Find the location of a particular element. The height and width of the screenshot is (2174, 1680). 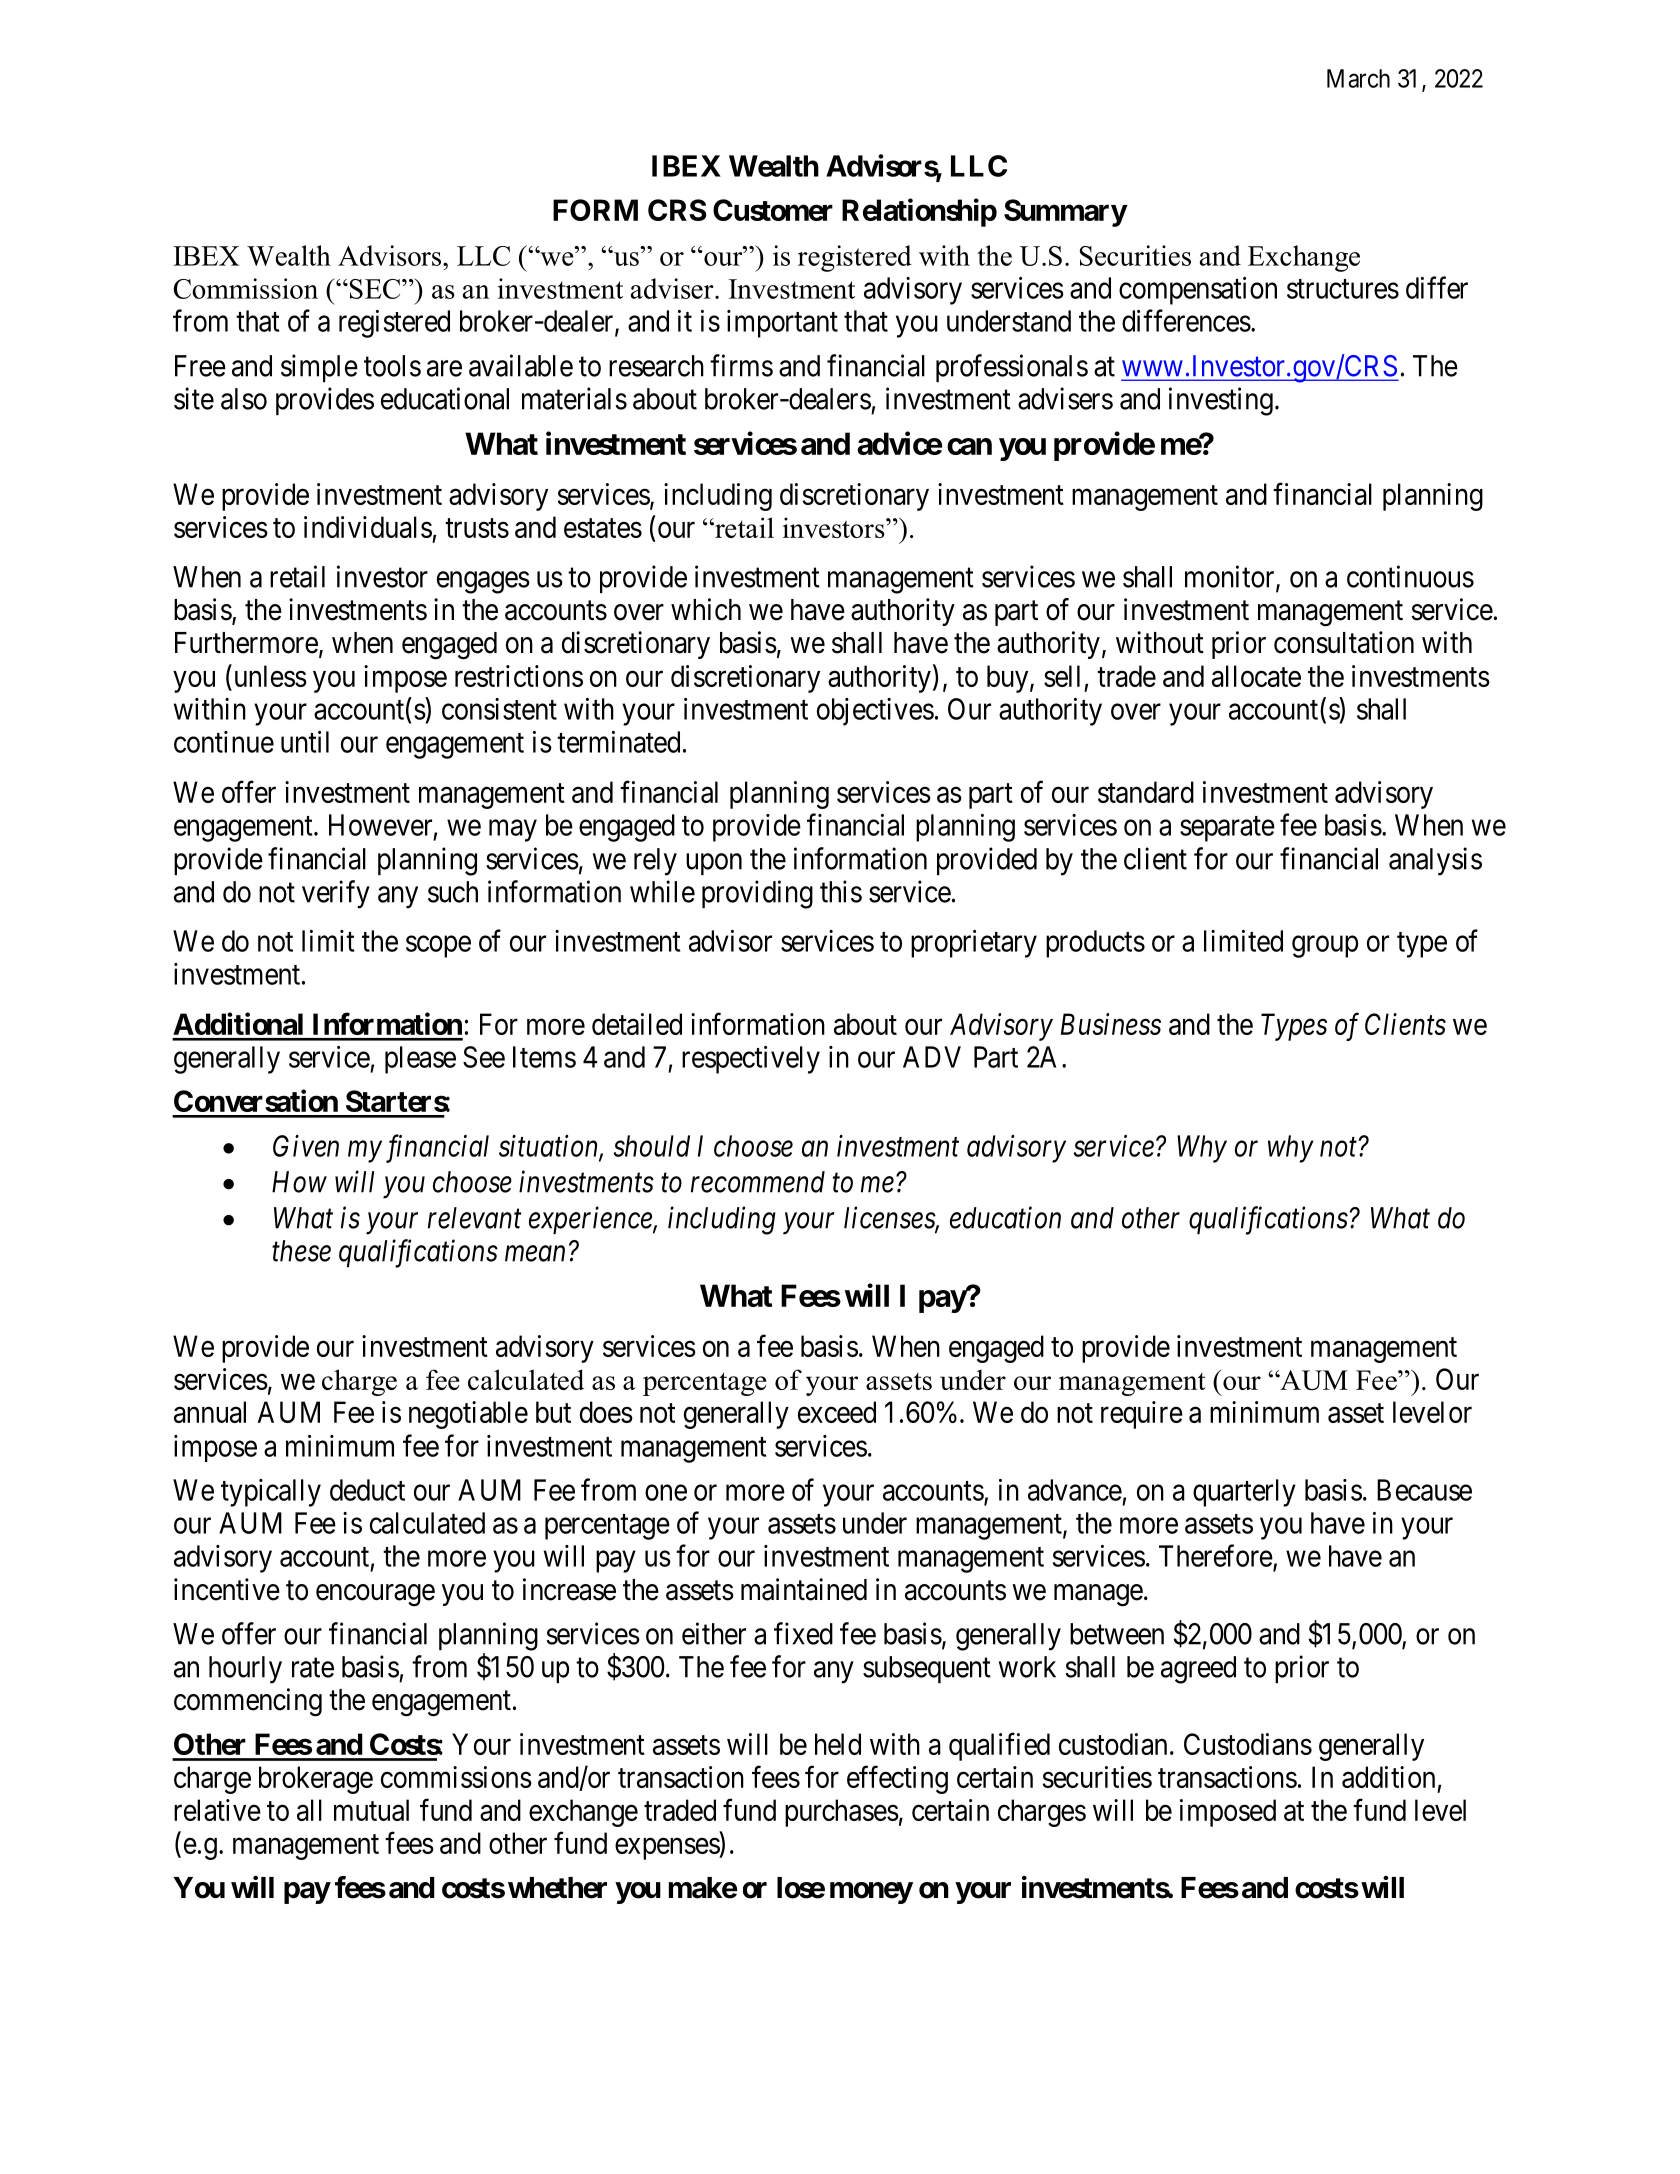

quarterly is located at coordinates (1244, 1493).
